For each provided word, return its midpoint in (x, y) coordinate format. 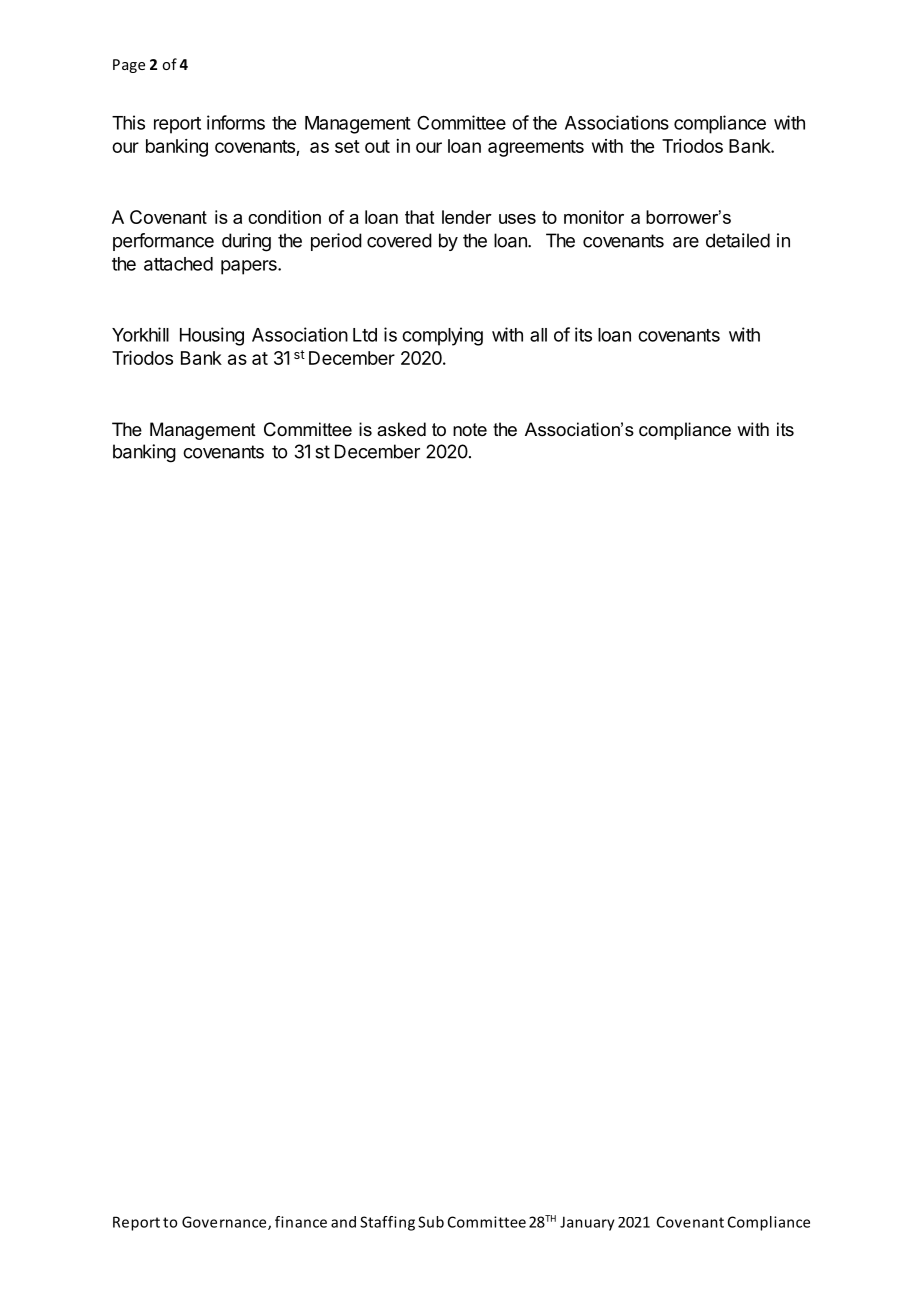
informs (236, 122)
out (377, 146)
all (538, 335)
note (470, 429)
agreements (536, 148)
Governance (225, 1223)
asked (401, 429)
